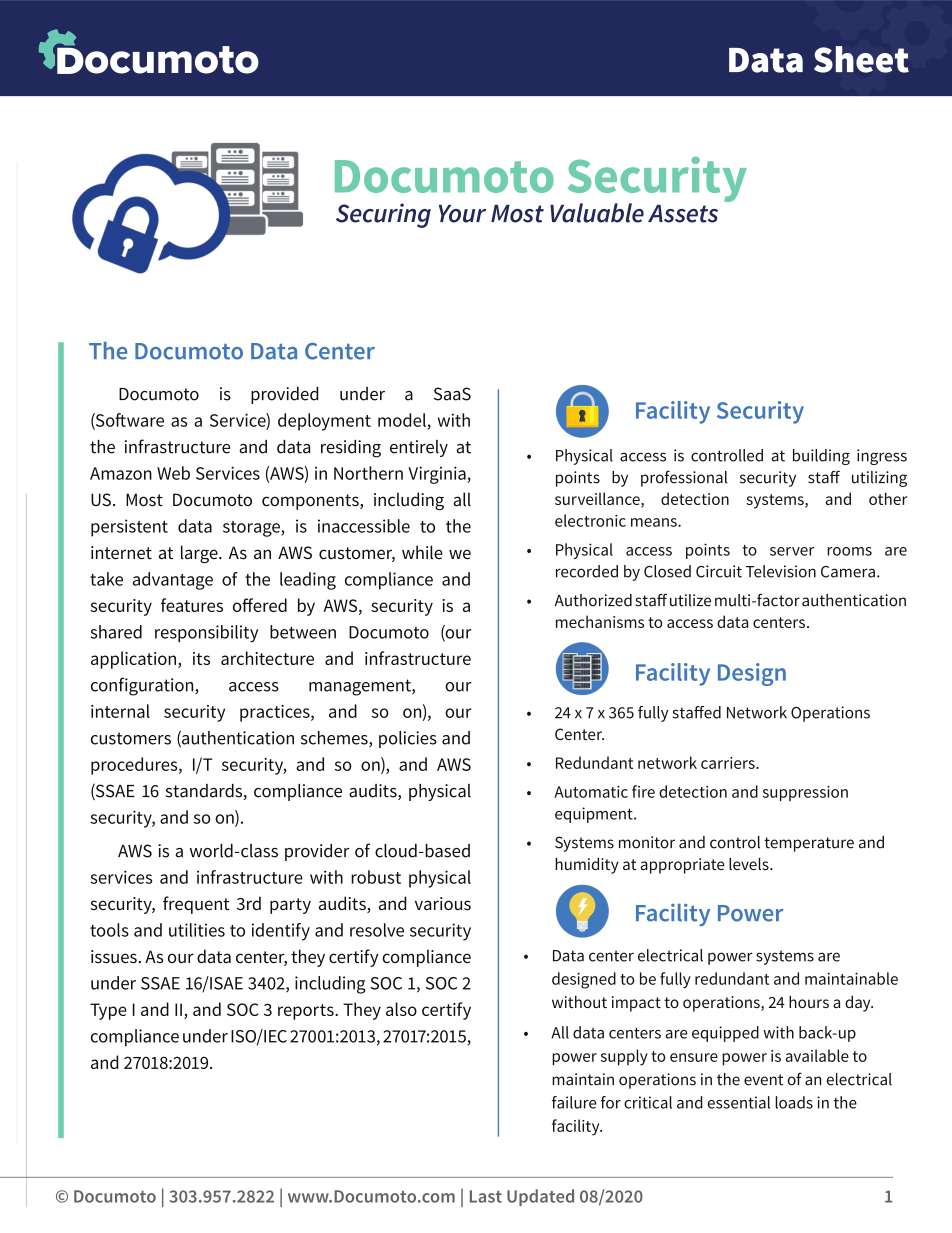 This image has height=1233, width=952. I want to click on hours, so click(809, 1002).
